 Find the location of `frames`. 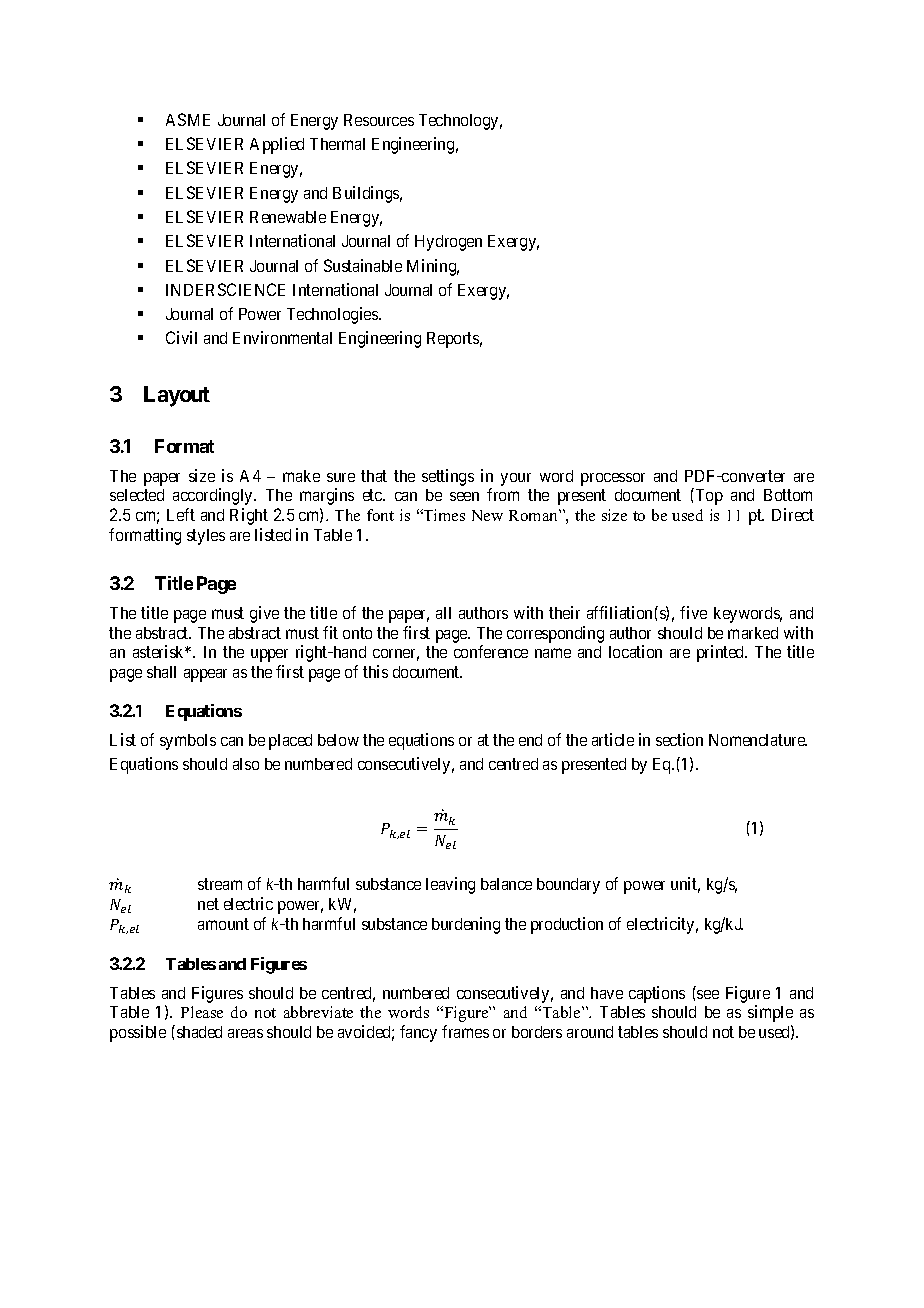

frames is located at coordinates (465, 1031).
